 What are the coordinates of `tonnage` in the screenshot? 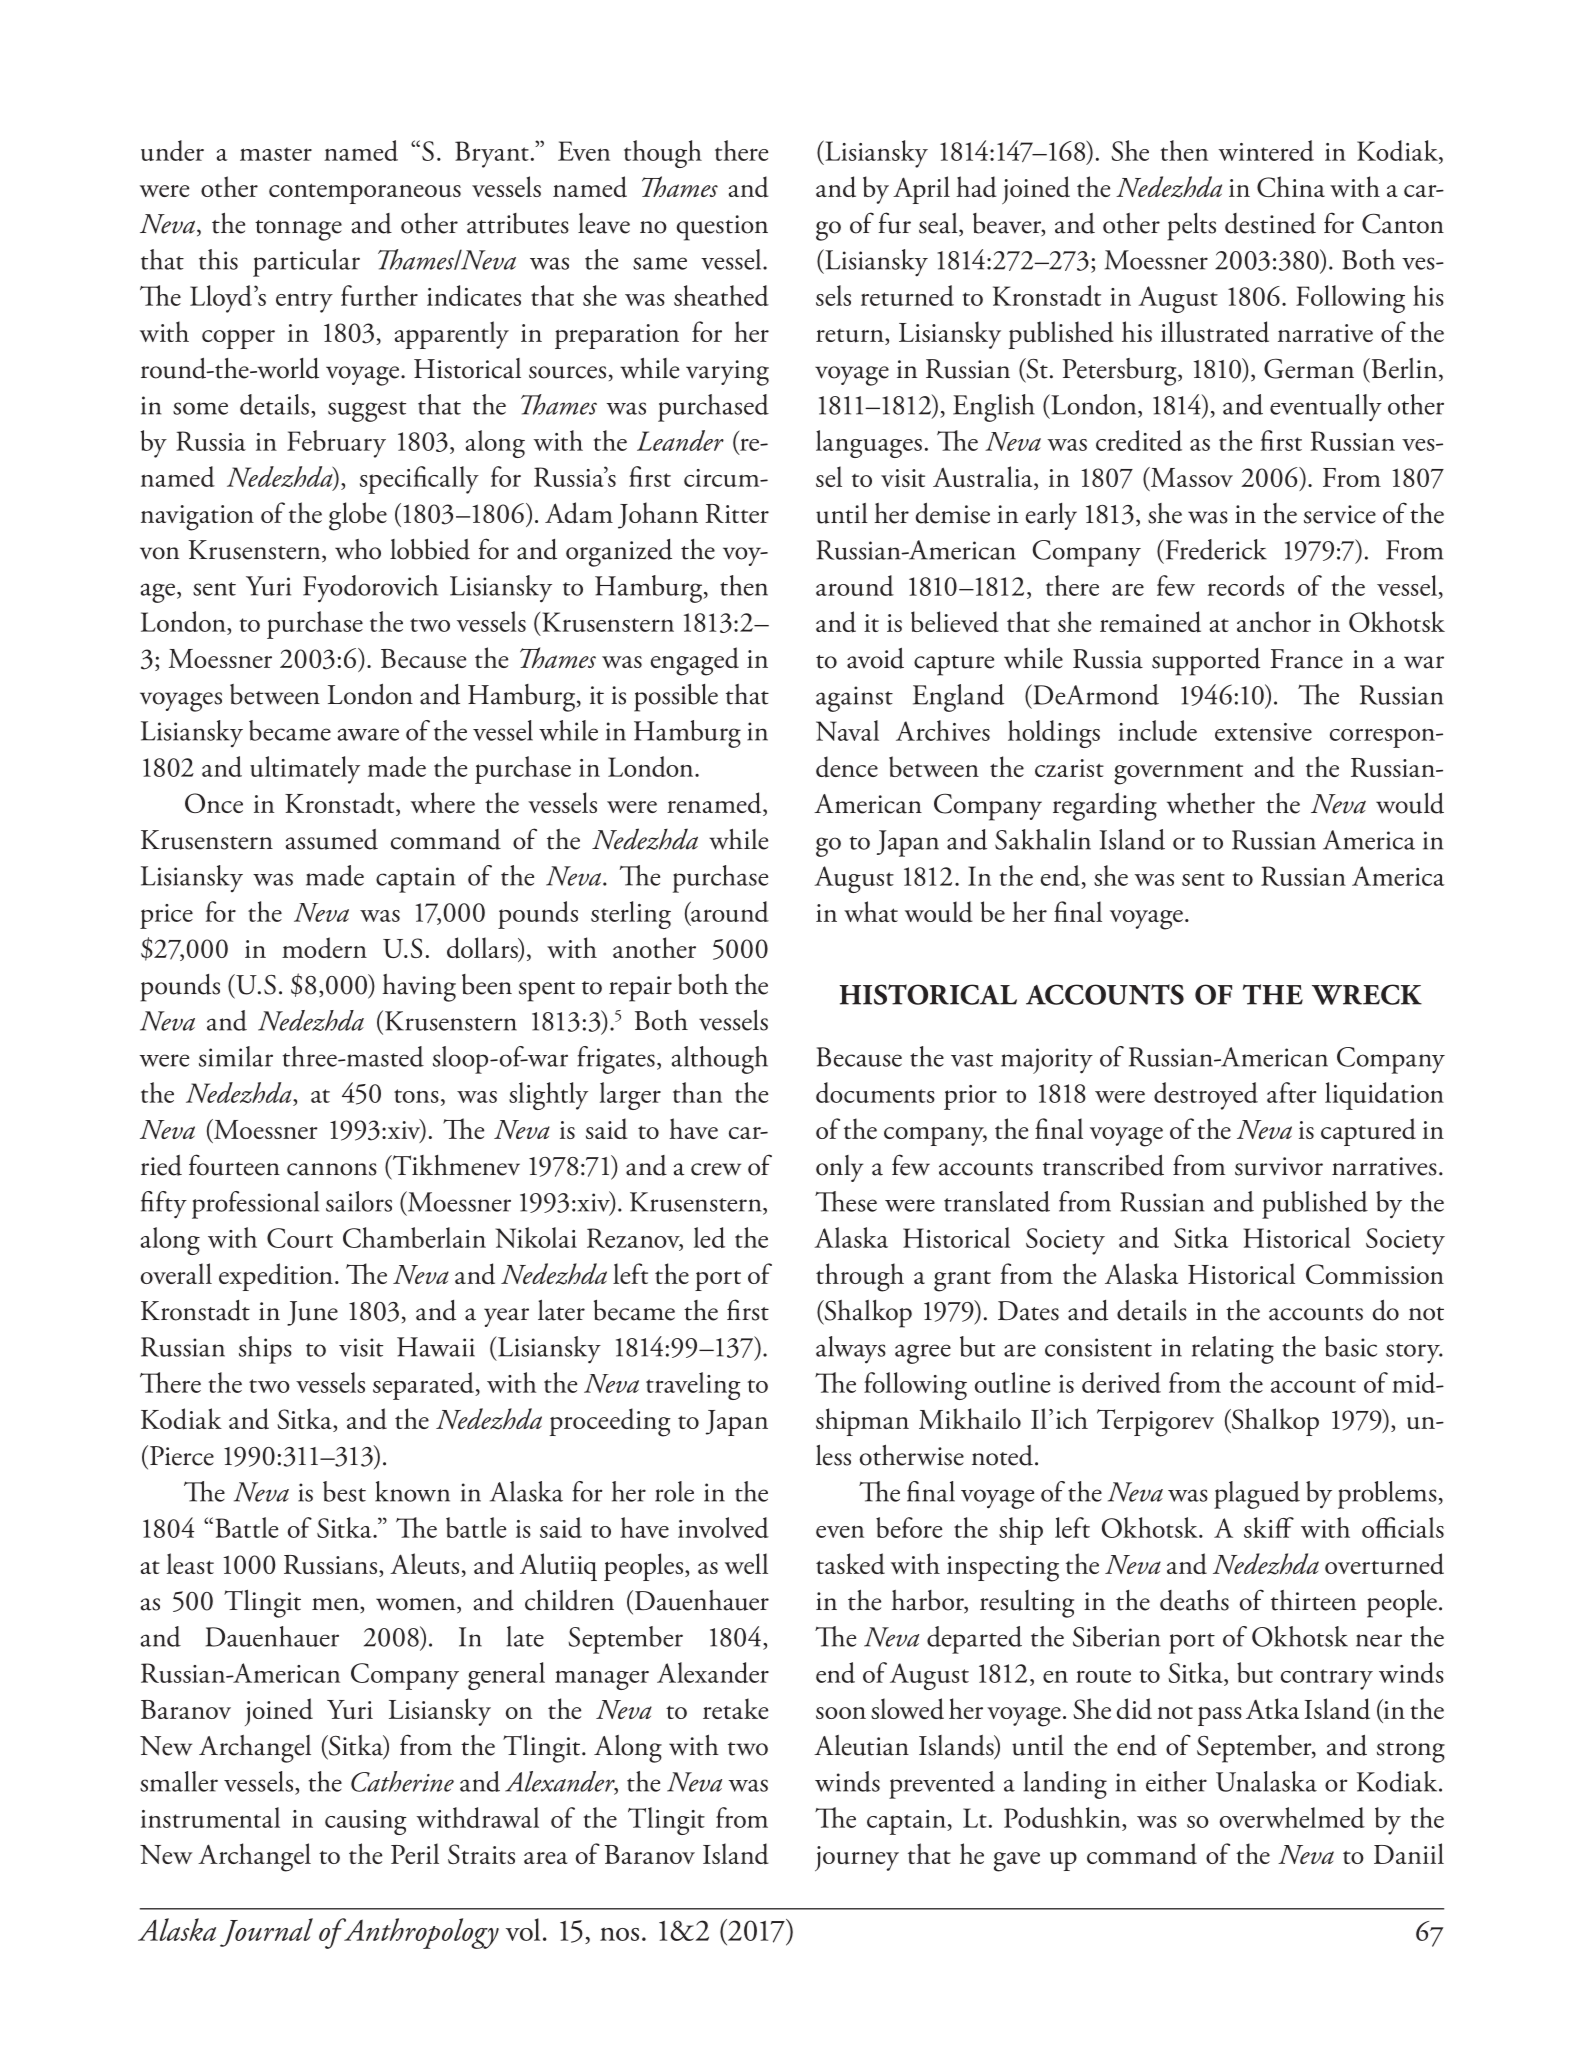 It's located at (298, 230).
